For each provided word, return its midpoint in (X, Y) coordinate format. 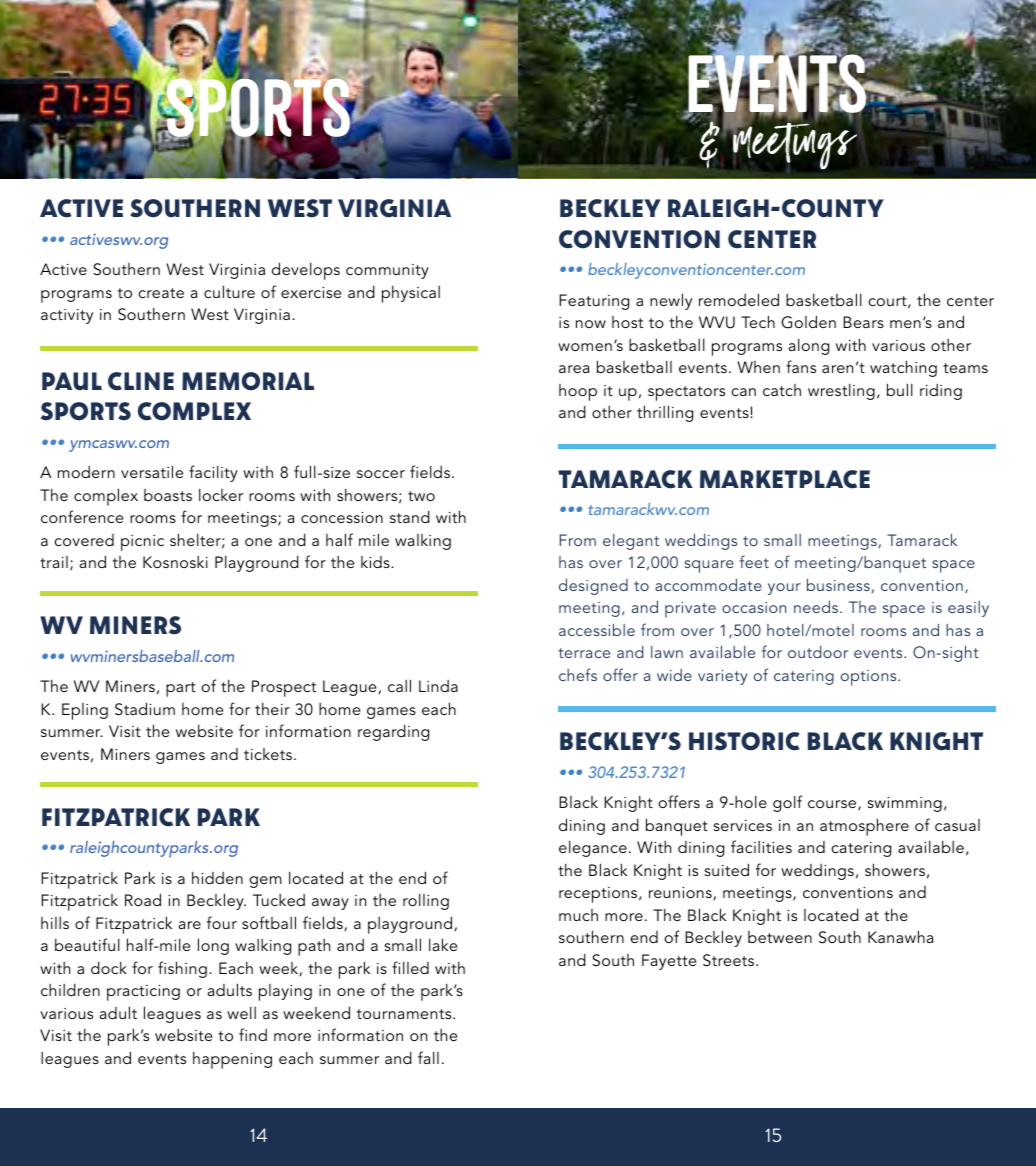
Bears (863, 322)
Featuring (594, 302)
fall (428, 1057)
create (161, 293)
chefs (578, 674)
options (870, 678)
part (181, 689)
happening (232, 1060)
